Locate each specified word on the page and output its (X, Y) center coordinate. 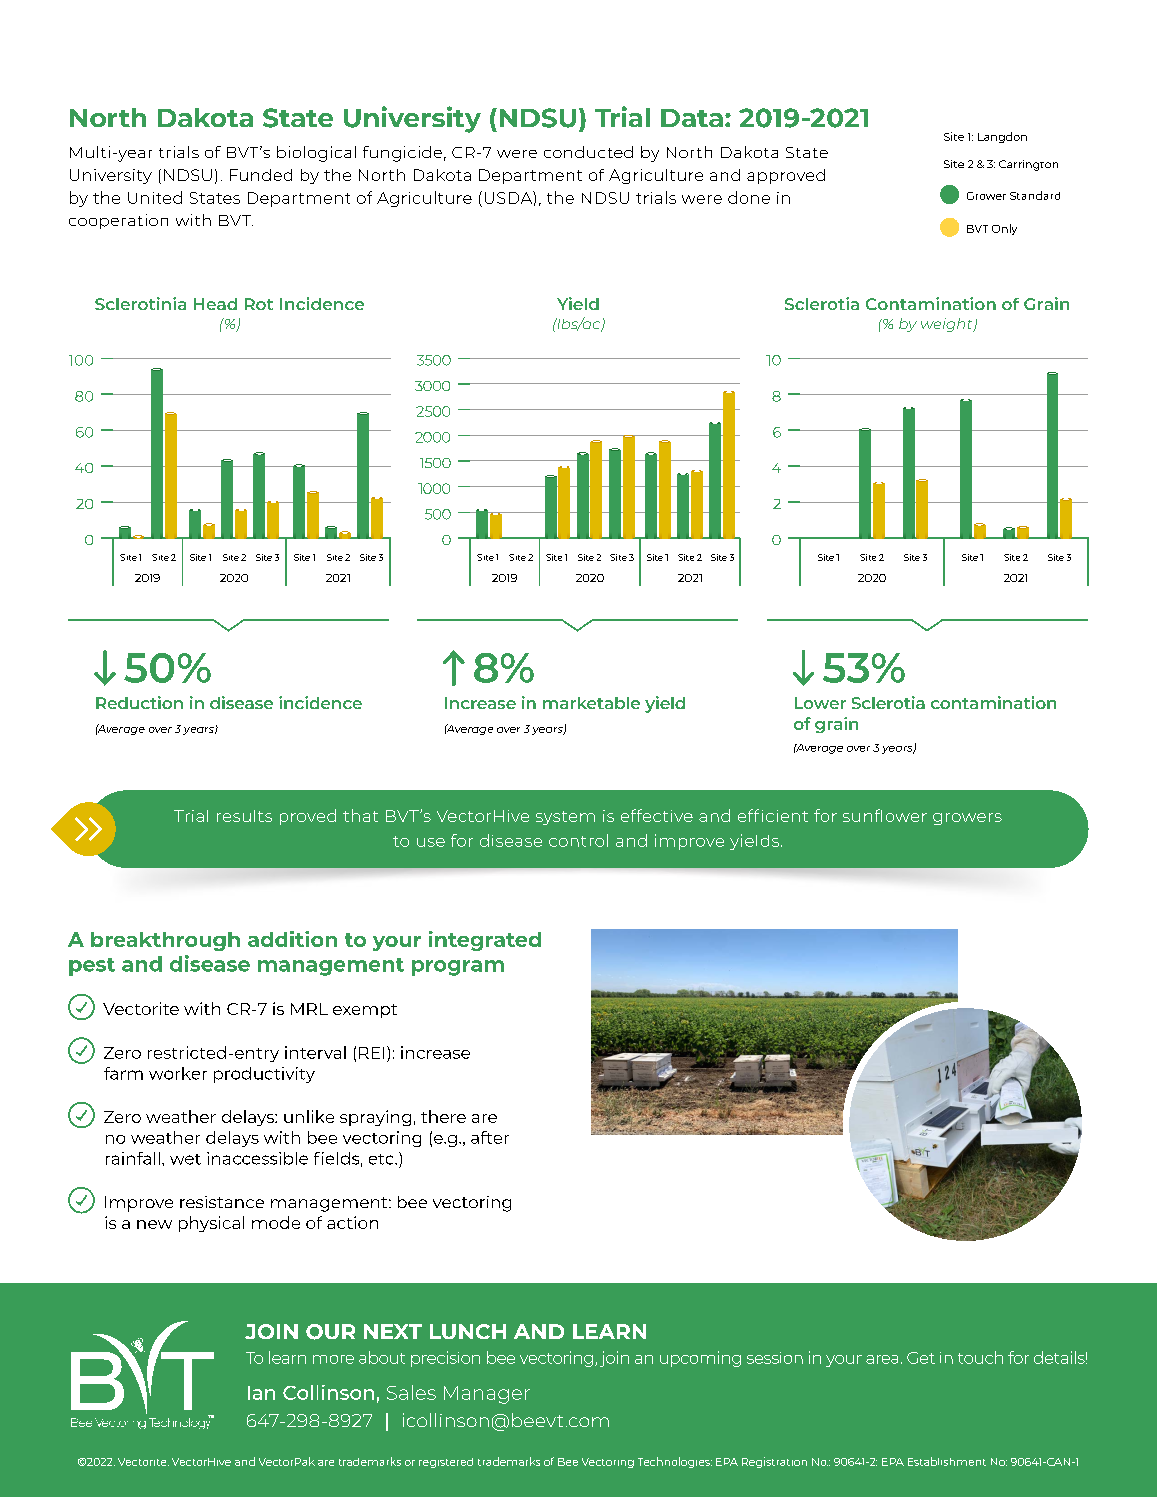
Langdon (1002, 137)
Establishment (947, 1461)
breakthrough (165, 941)
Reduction (139, 702)
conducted (588, 152)
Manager (487, 1395)
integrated (485, 941)
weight (948, 325)
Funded (261, 175)
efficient (773, 815)
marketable (591, 703)
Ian (261, 1393)
